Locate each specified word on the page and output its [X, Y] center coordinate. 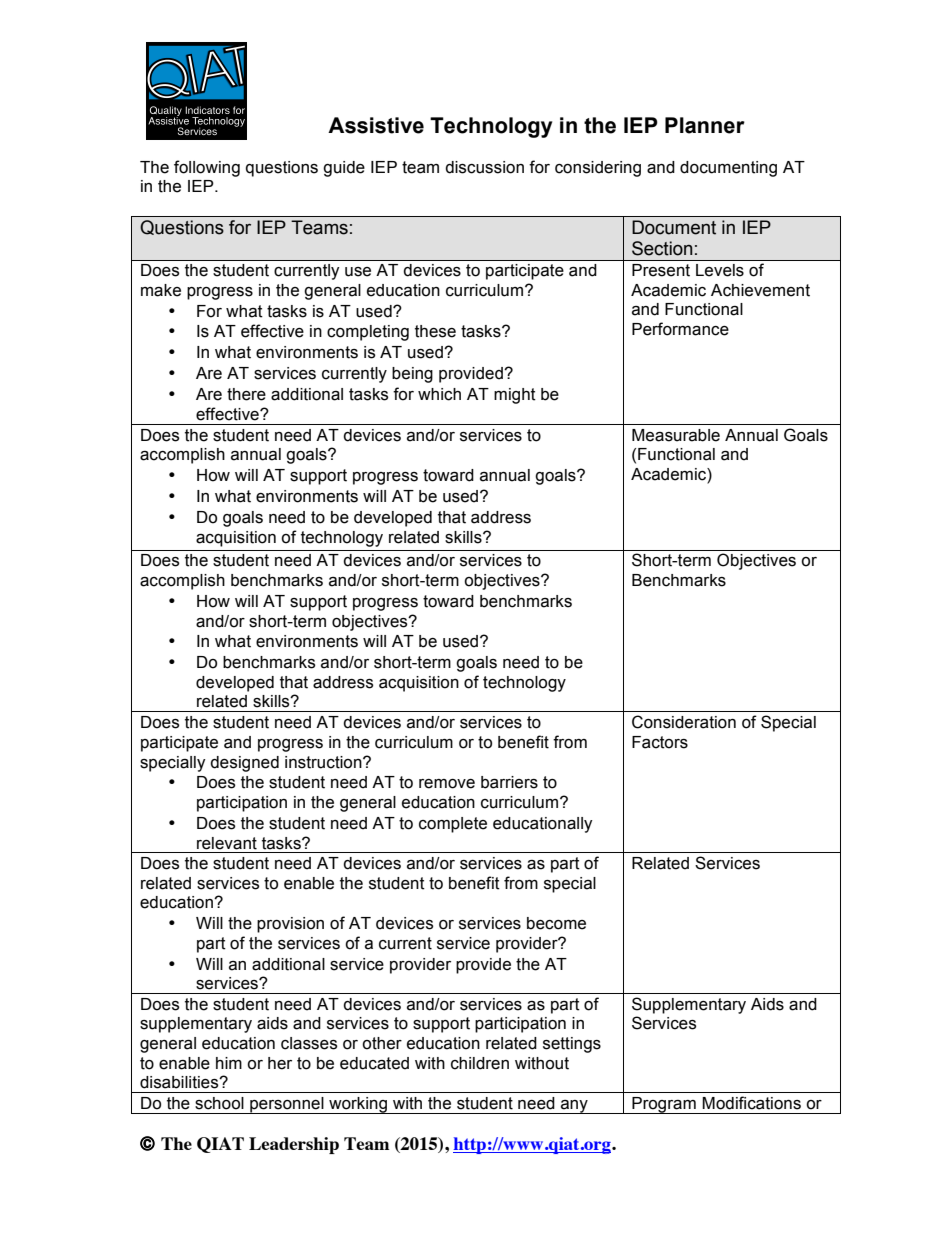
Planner [705, 125]
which [439, 394]
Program [664, 1105]
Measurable [676, 435]
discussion [484, 167]
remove [447, 784]
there [246, 394]
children [480, 1063]
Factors [660, 742]
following [207, 168]
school [219, 1103]
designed [244, 764]
